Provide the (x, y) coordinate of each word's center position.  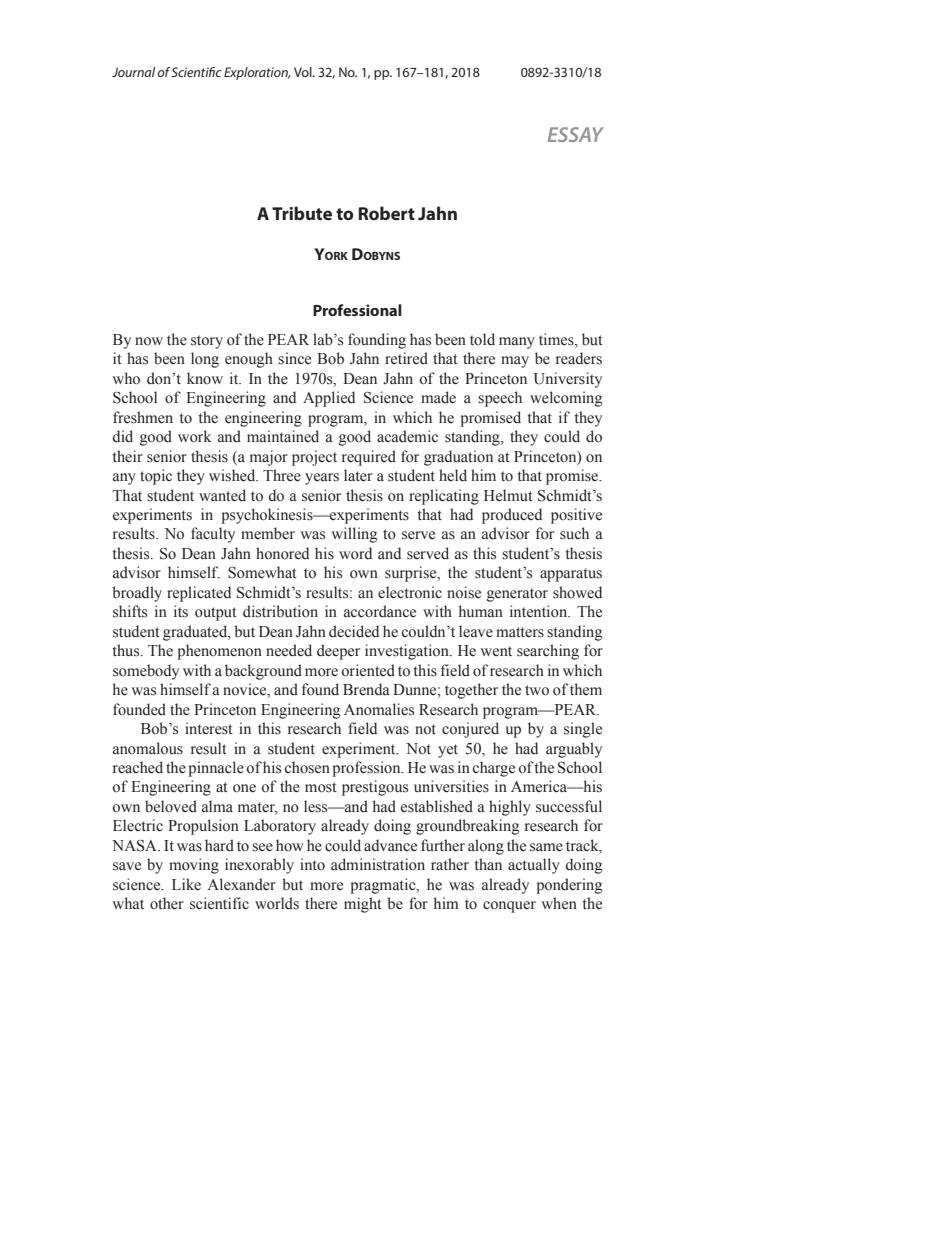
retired (406, 358)
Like (186, 884)
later (358, 475)
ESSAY (576, 134)
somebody (146, 672)
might (363, 905)
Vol (304, 72)
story (207, 342)
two (537, 690)
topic (156, 477)
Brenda (366, 689)
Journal (133, 72)
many (517, 343)
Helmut (508, 495)
